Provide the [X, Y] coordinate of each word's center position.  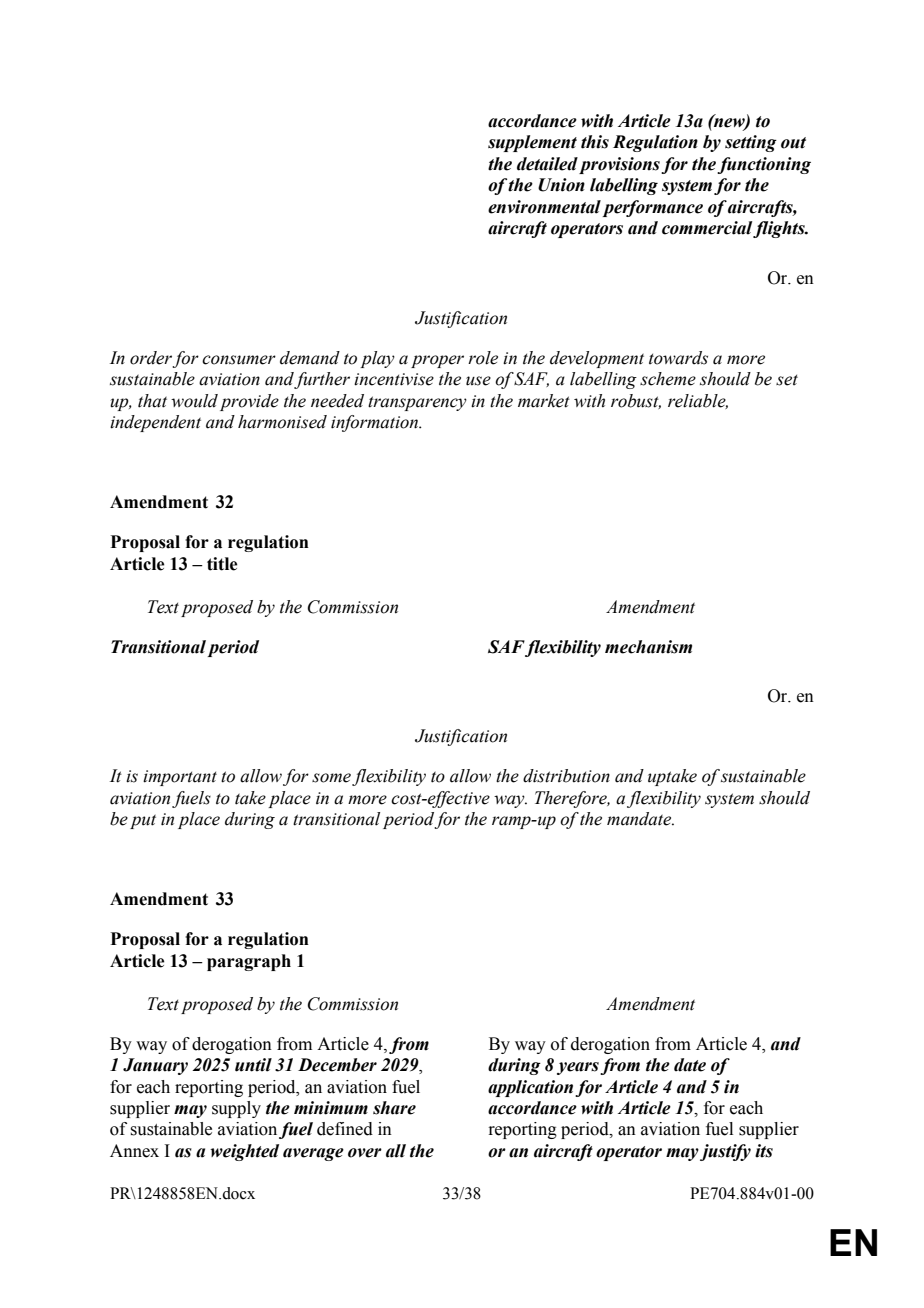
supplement [532, 143]
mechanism [648, 647]
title [222, 564]
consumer [239, 360]
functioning [764, 165]
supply [236, 1109]
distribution [566, 776]
